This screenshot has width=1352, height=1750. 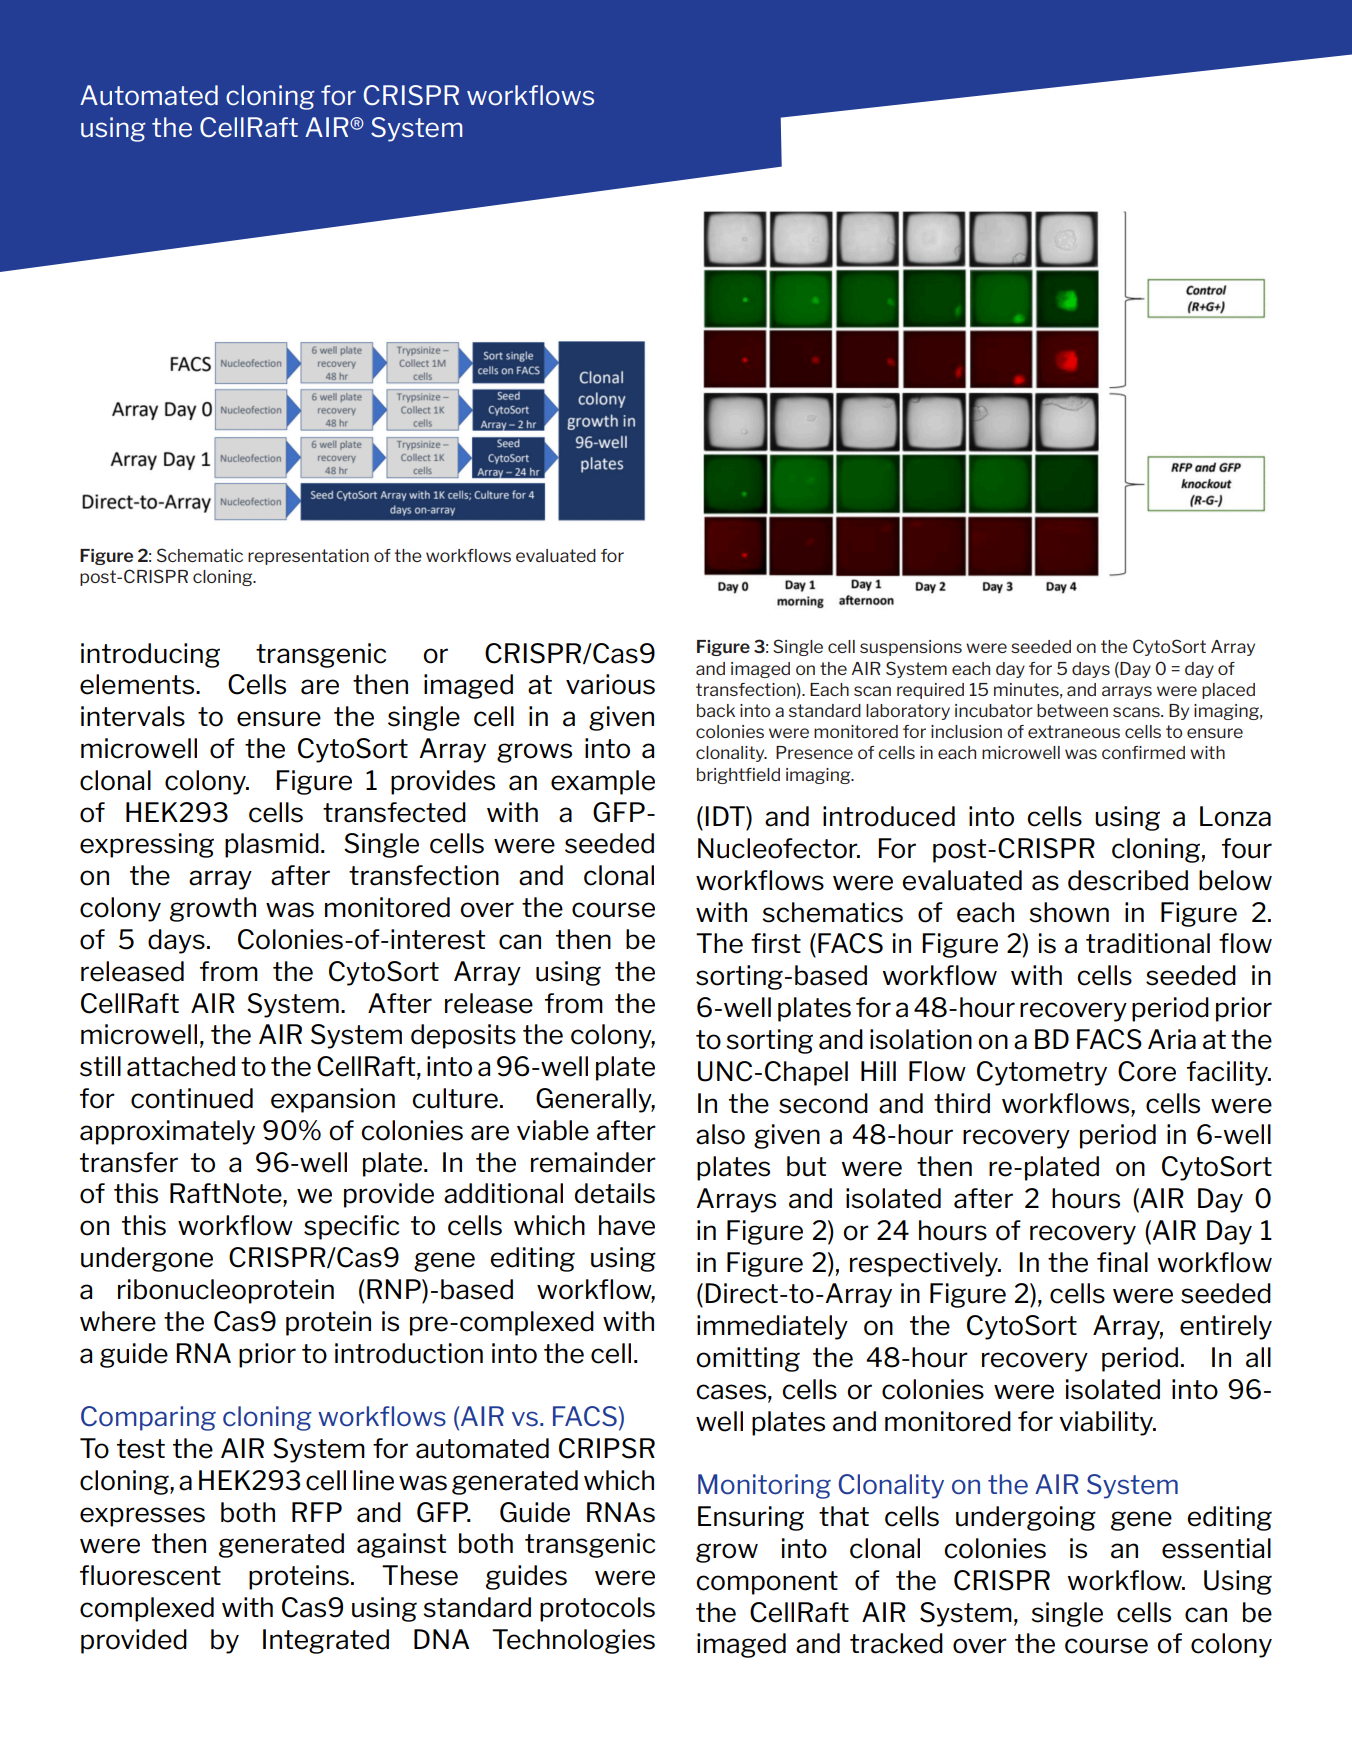 I want to click on continued, so click(x=192, y=1098).
